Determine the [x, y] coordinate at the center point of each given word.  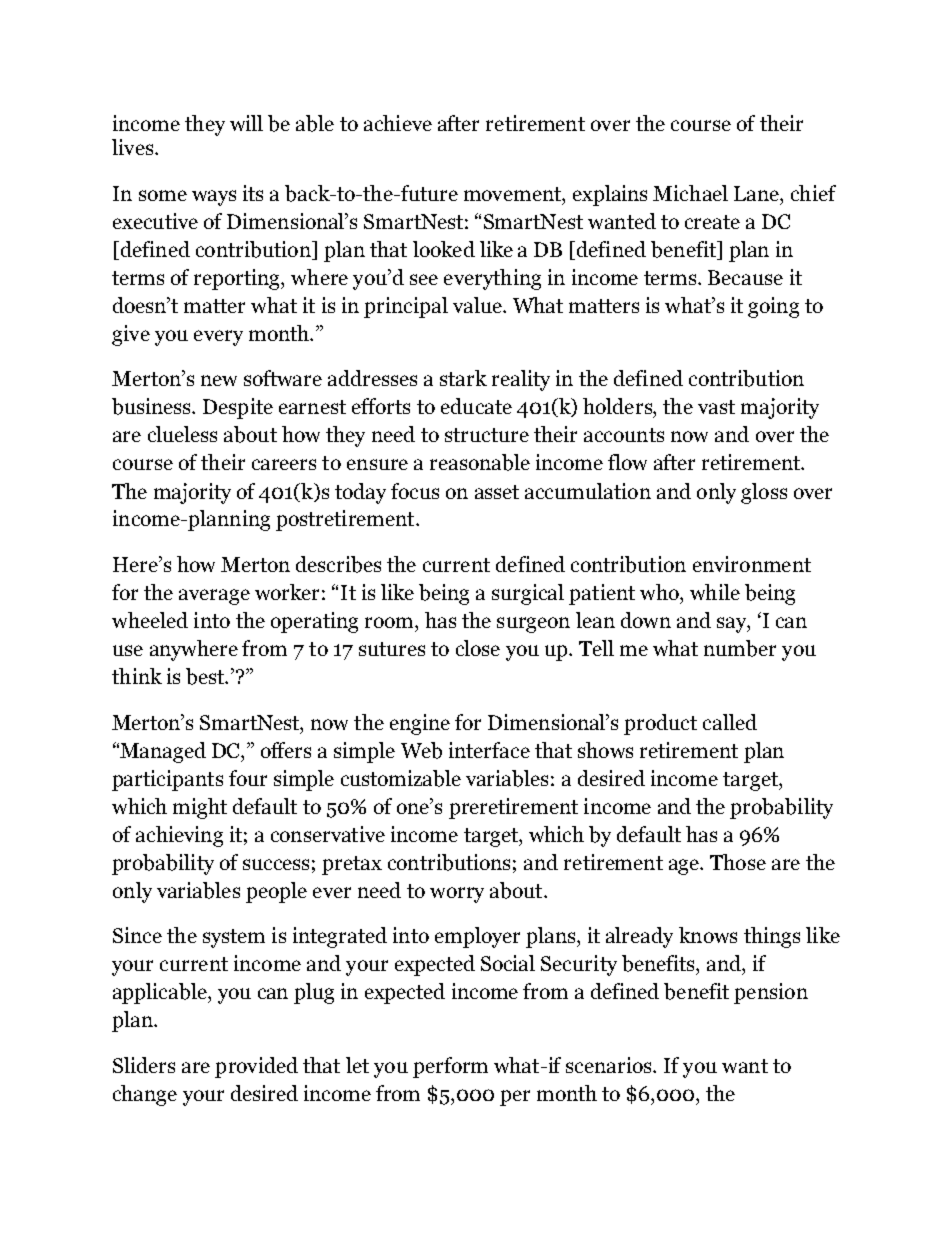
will [246, 123]
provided [256, 1067]
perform [450, 1067]
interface [489, 750]
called [730, 722]
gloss [764, 493]
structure [487, 435]
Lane [757, 193]
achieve [398, 123]
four [248, 778]
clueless [182, 434]
